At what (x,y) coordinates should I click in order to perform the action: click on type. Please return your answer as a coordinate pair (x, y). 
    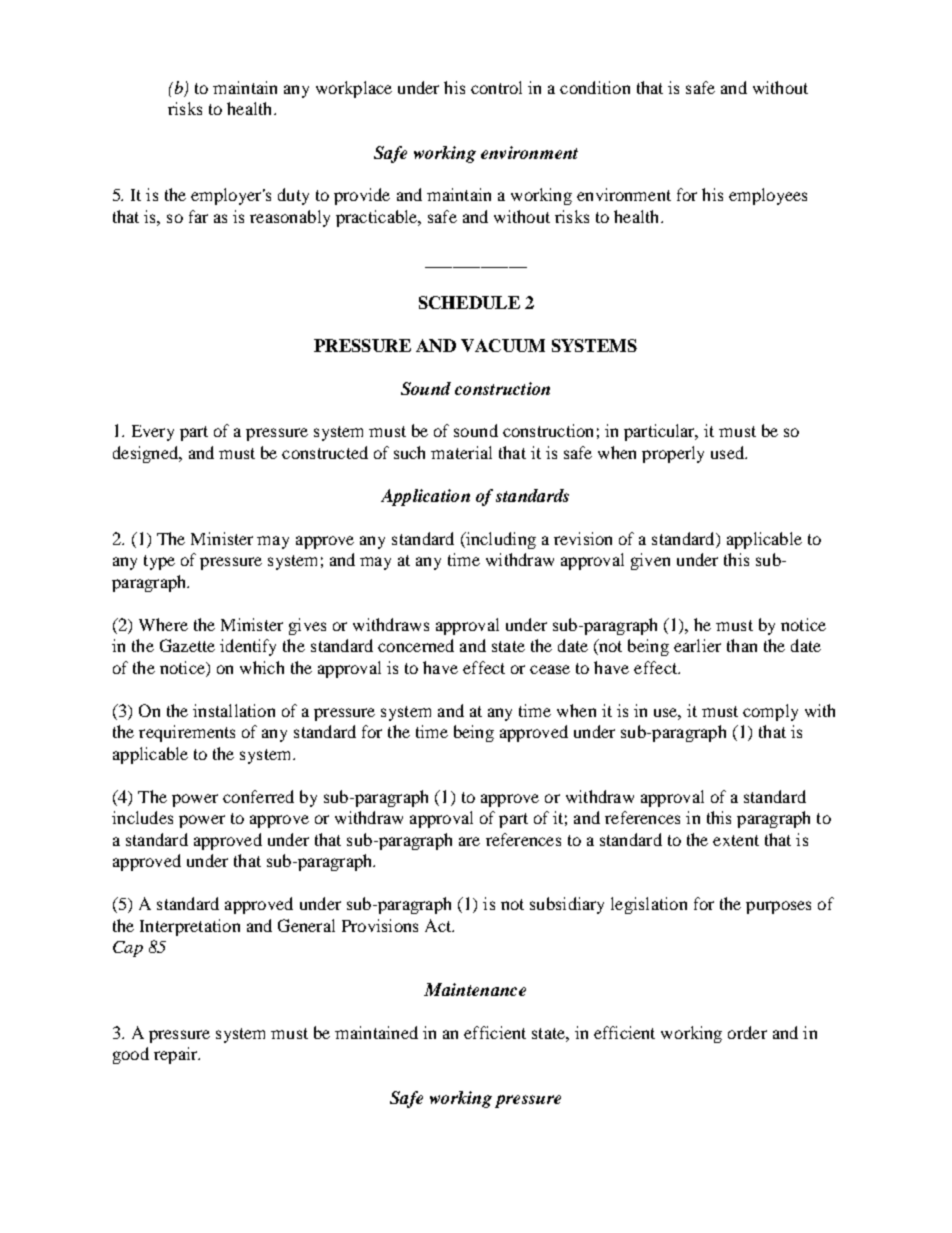
    Looking at the image, I should click on (159, 562).
